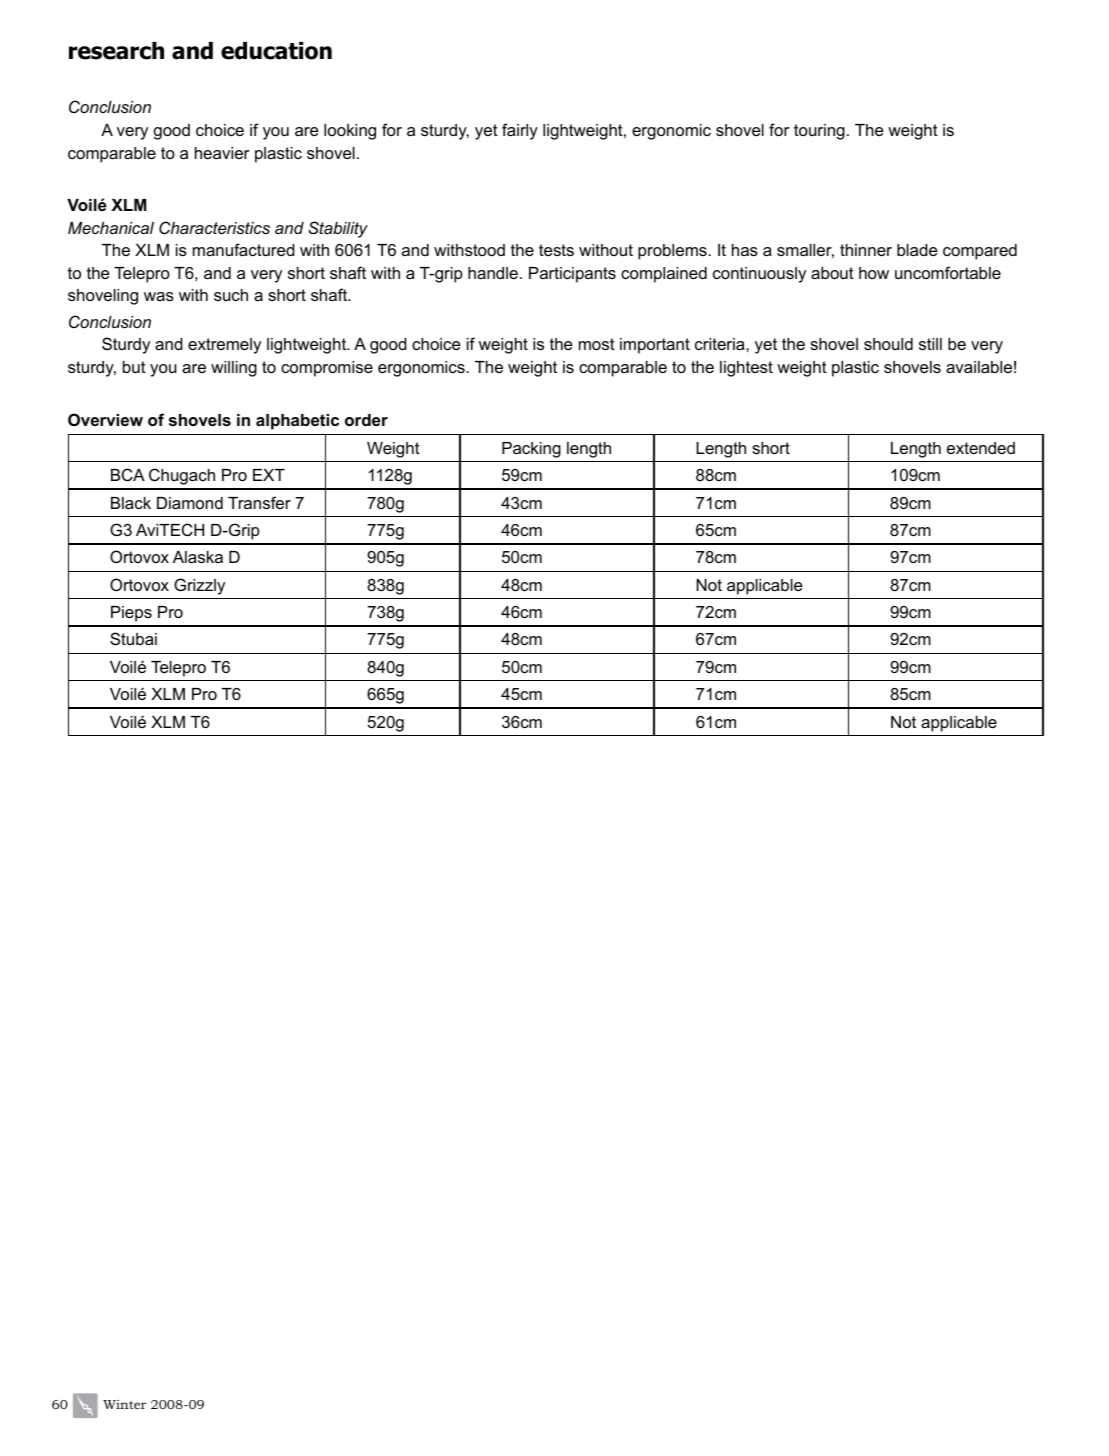 The image size is (1109, 1456). I want to click on Transfer, so click(259, 502).
